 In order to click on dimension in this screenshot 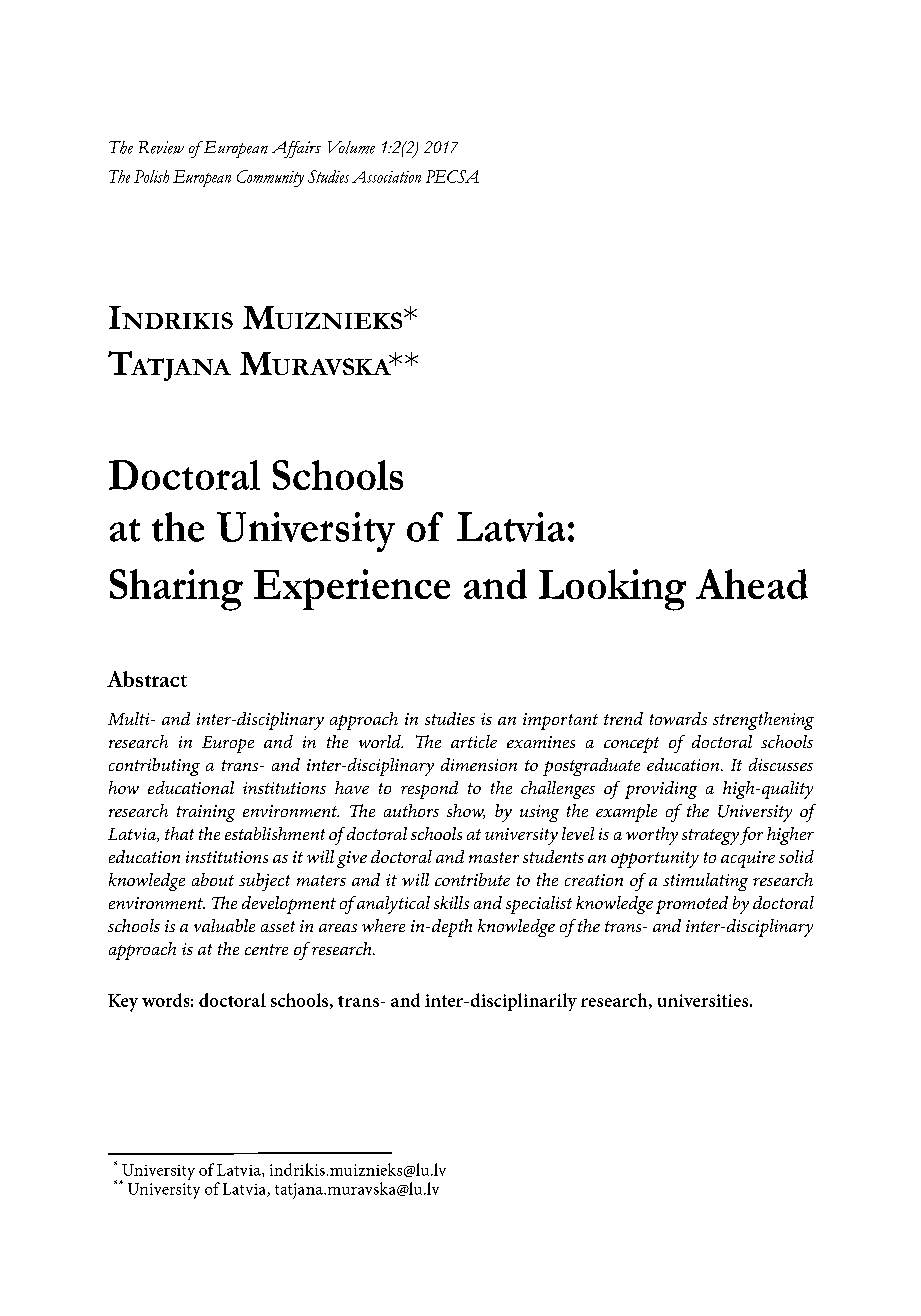, I will do `click(479, 764)`.
